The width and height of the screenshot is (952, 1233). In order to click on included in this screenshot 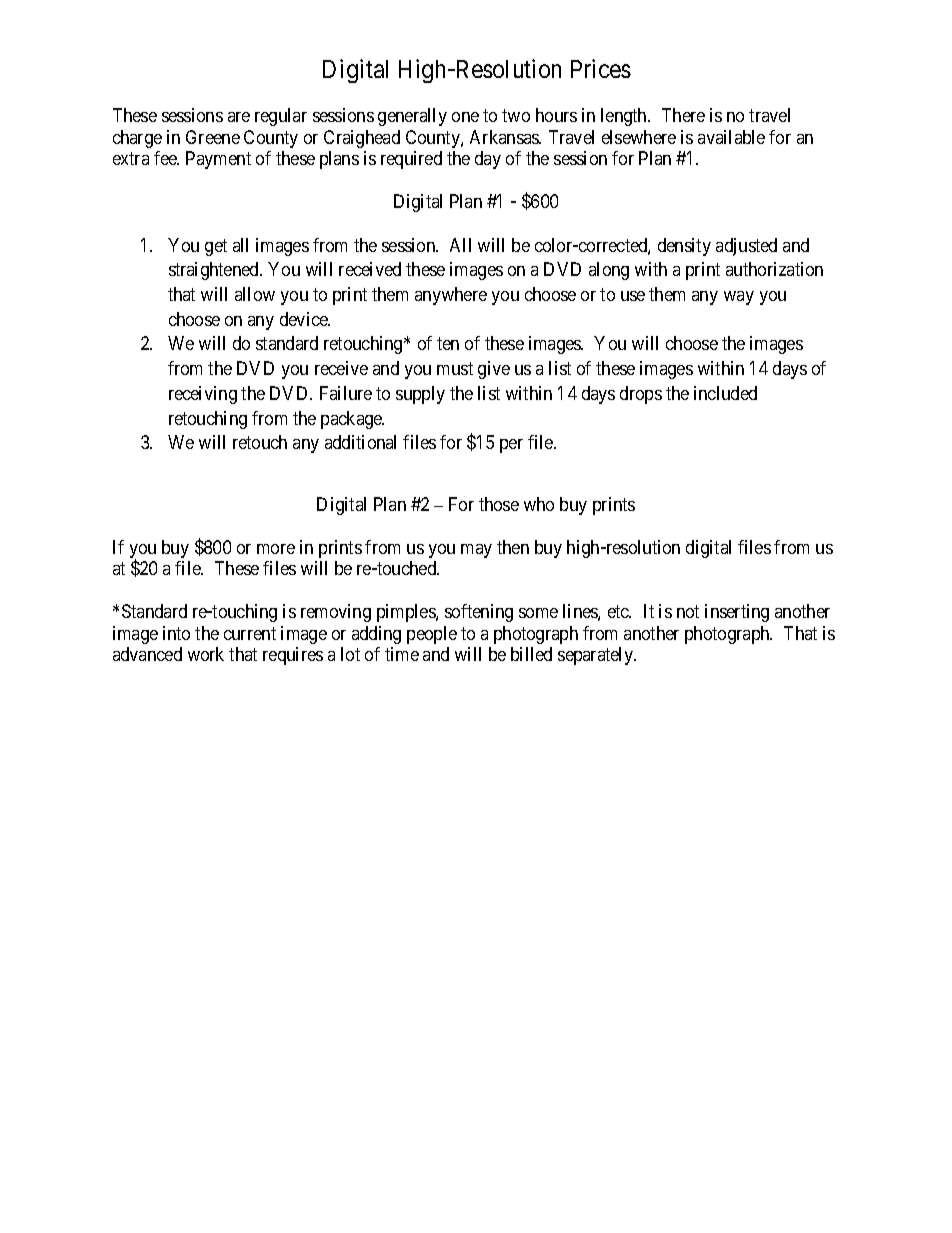, I will do `click(725, 393)`.
